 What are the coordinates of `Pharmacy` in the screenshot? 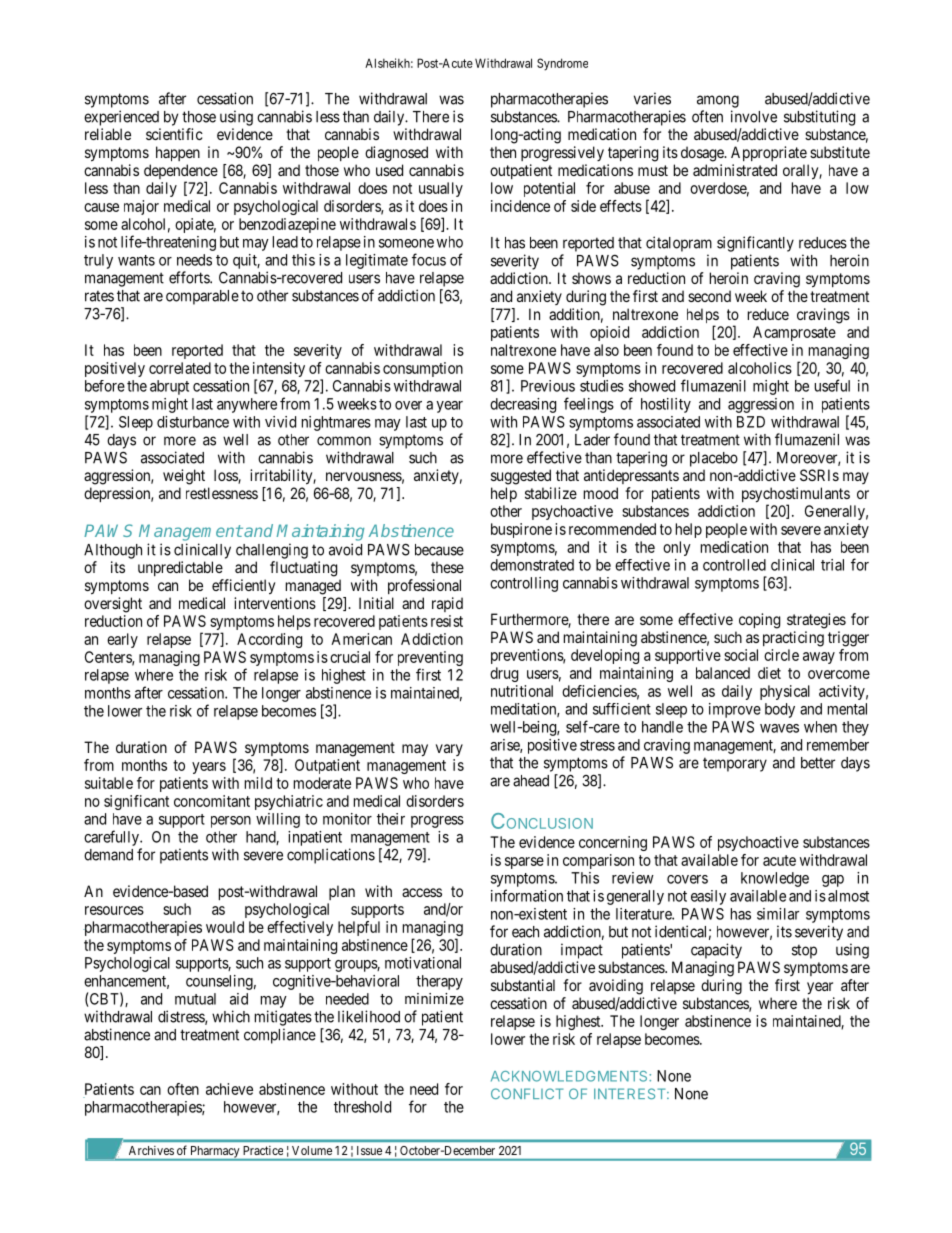 It's located at (215, 1153).
